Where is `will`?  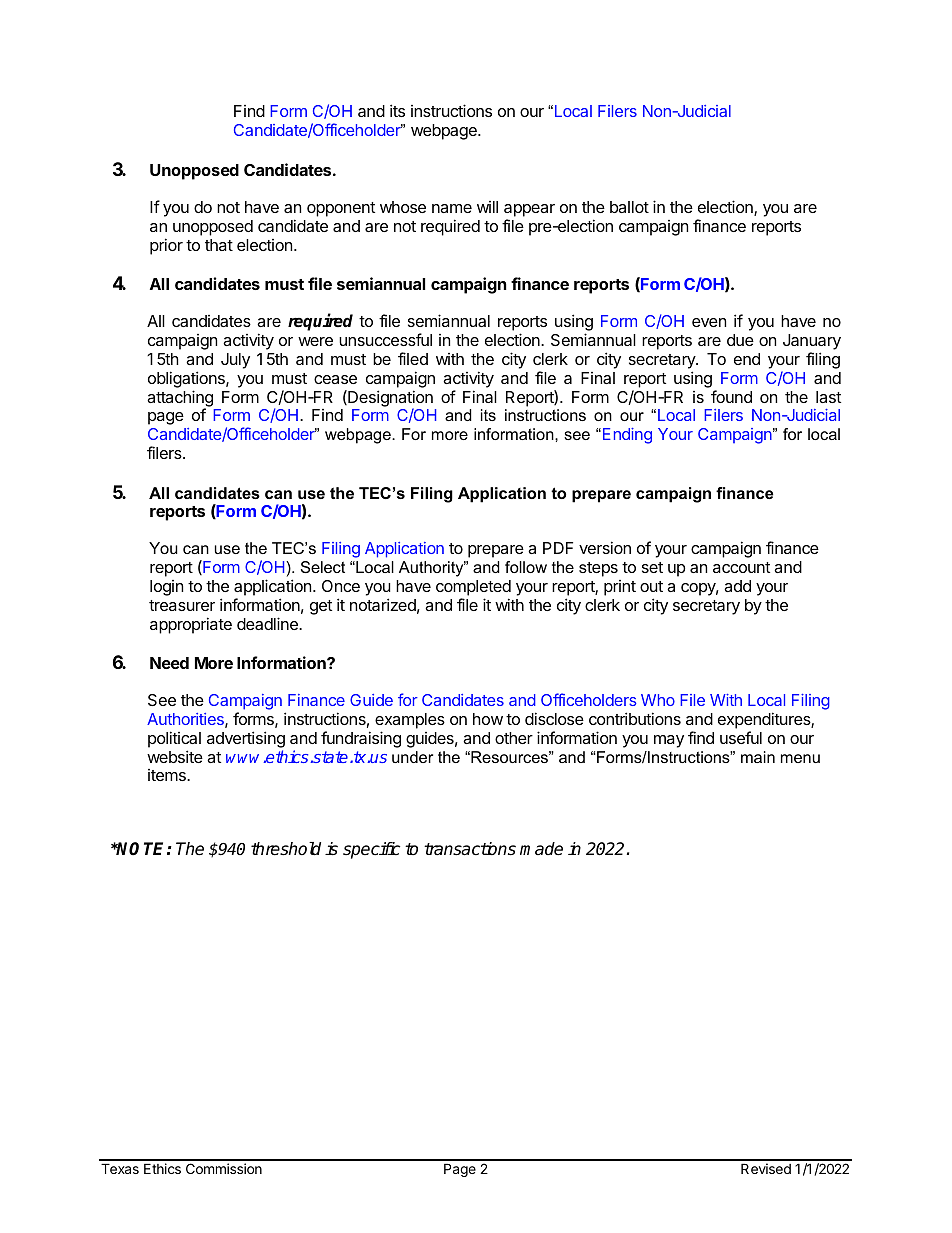
will is located at coordinates (487, 207).
